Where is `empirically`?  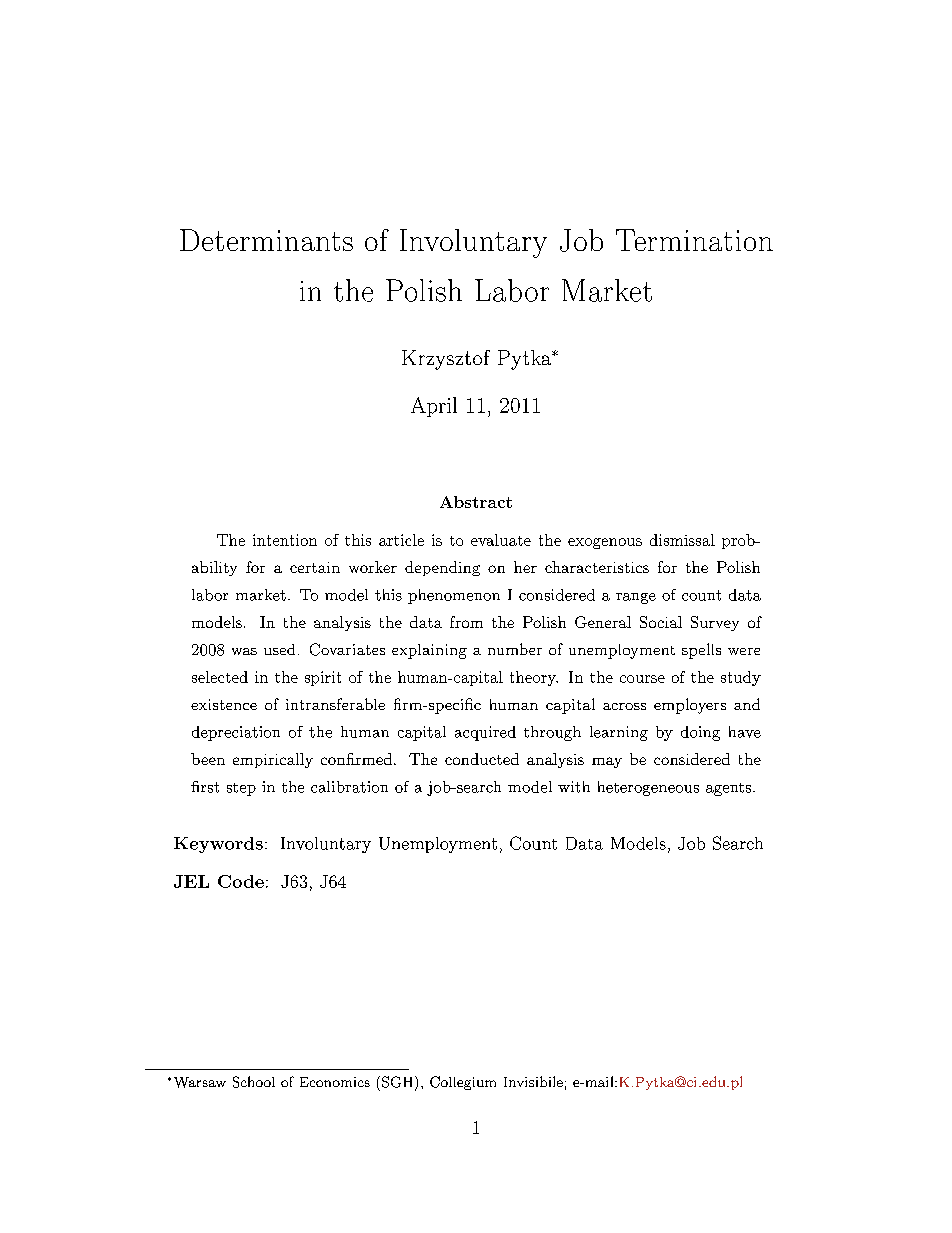 empirically is located at coordinates (273, 760).
